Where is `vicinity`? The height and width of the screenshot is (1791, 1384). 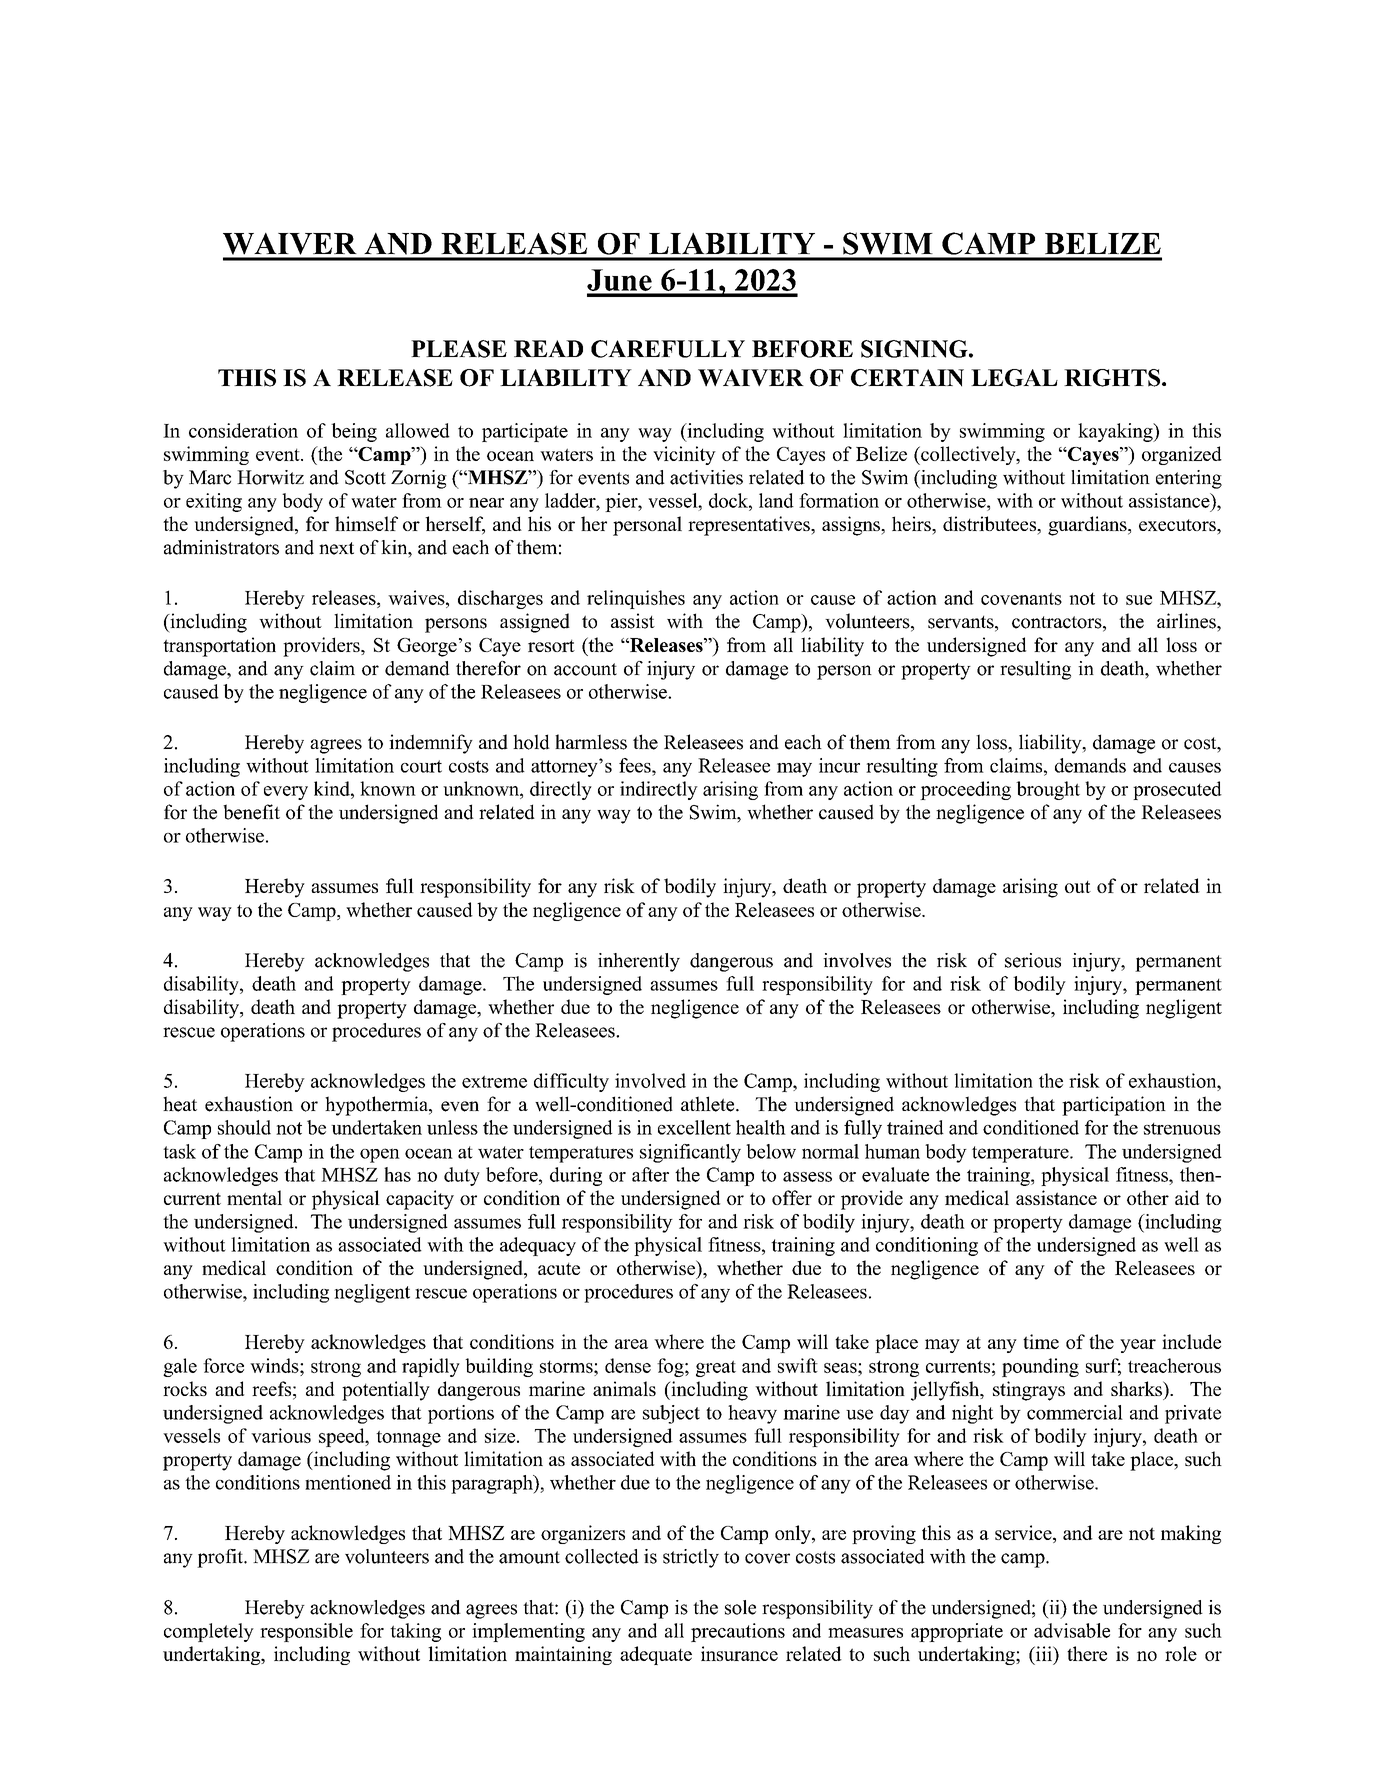 vicinity is located at coordinates (684, 455).
